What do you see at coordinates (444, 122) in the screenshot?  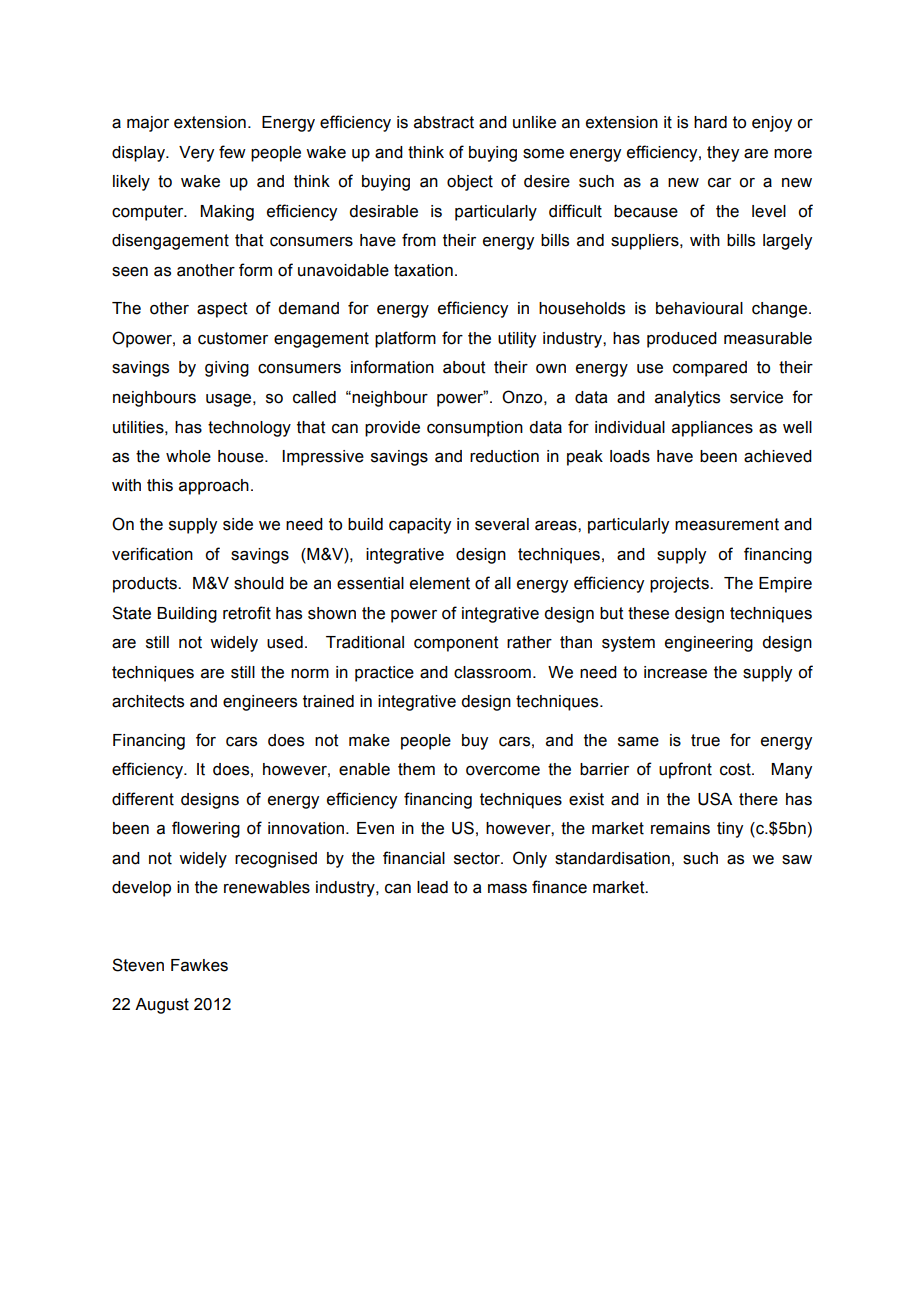 I see `abstract` at bounding box center [444, 122].
